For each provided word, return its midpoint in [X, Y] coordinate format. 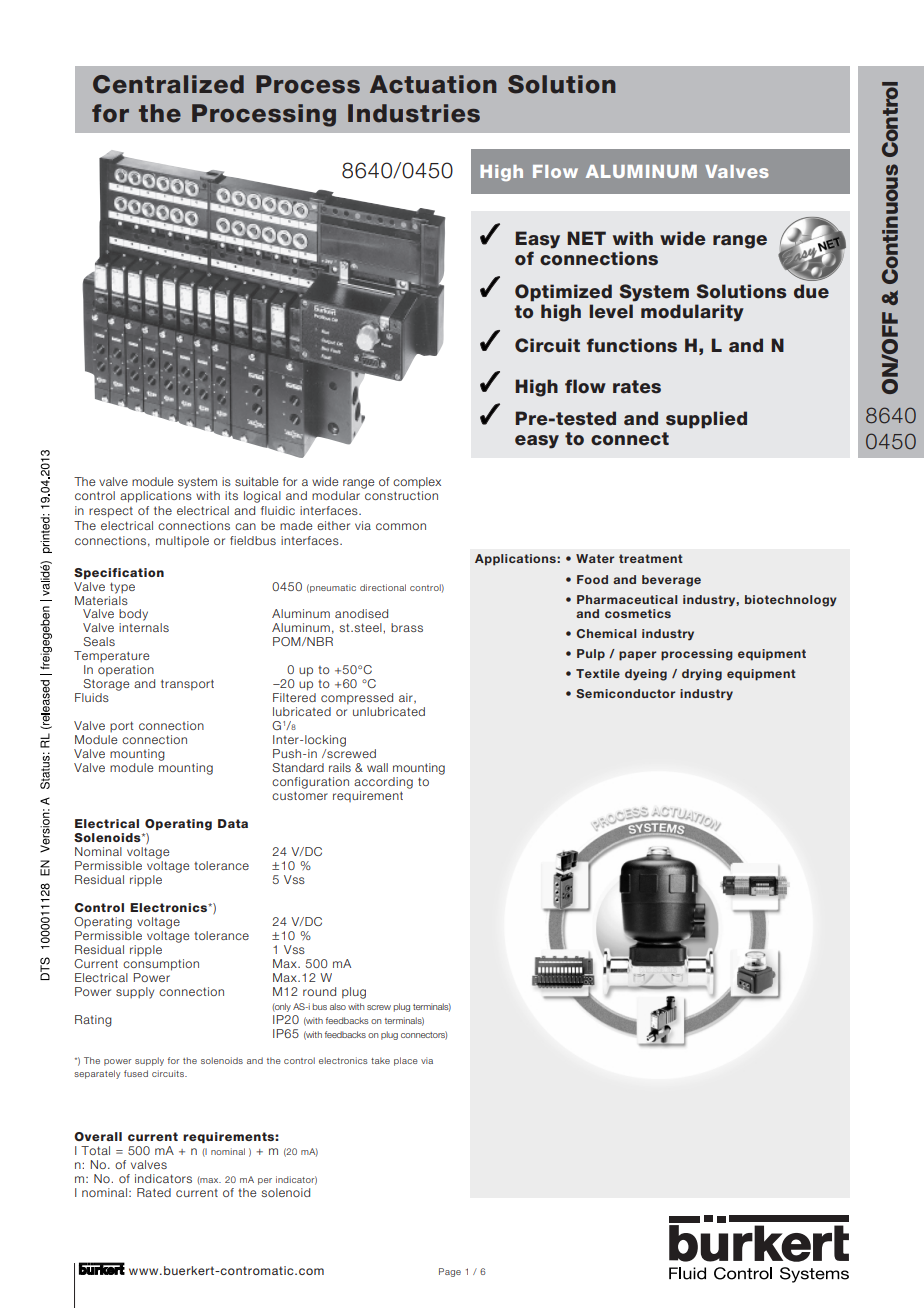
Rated [154, 1192]
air [407, 698]
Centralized [168, 84]
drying [702, 675]
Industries [414, 113]
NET [586, 238]
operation [126, 671]
